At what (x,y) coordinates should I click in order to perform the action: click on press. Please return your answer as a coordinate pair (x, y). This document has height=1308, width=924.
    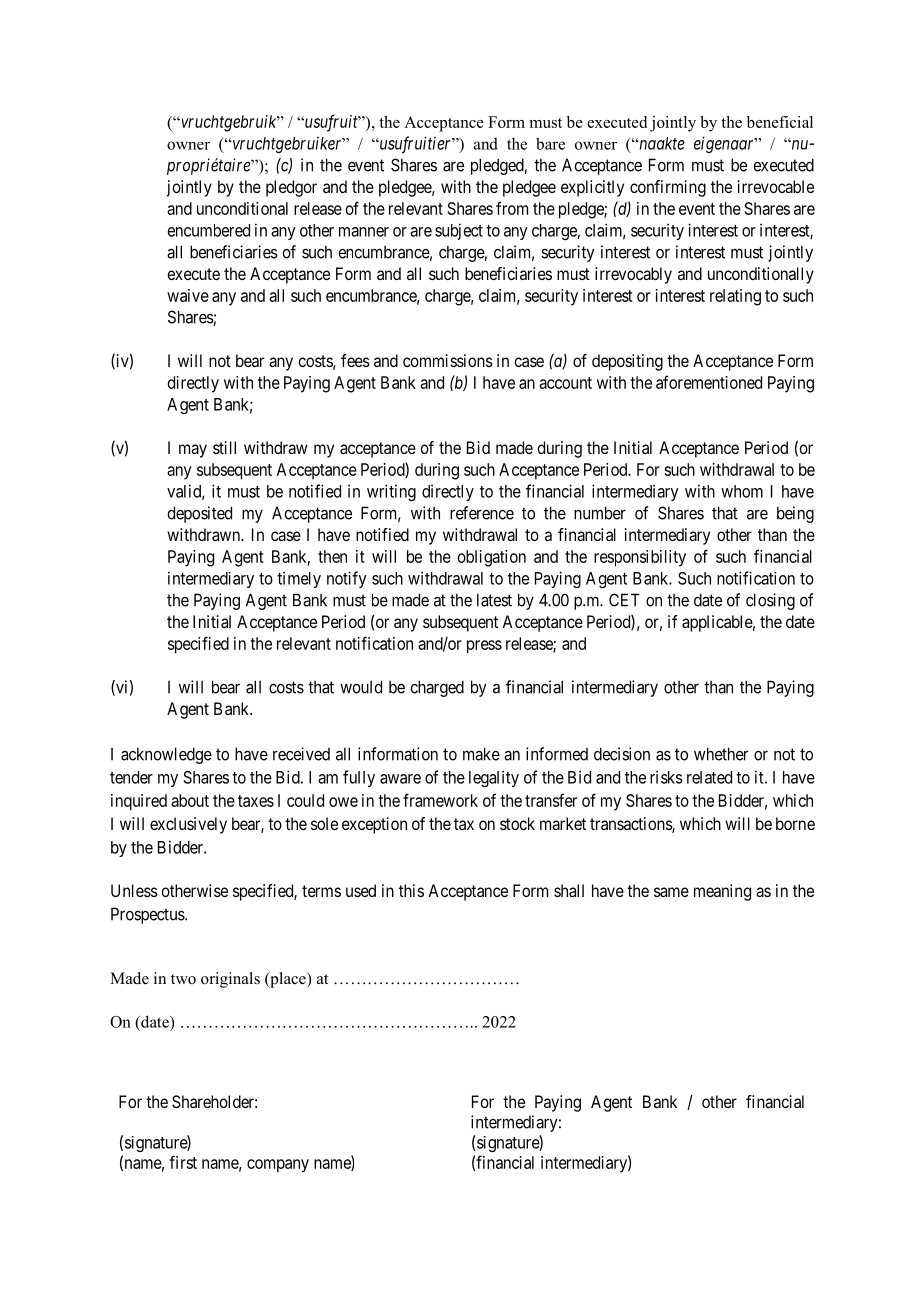
    Looking at the image, I should click on (484, 647).
